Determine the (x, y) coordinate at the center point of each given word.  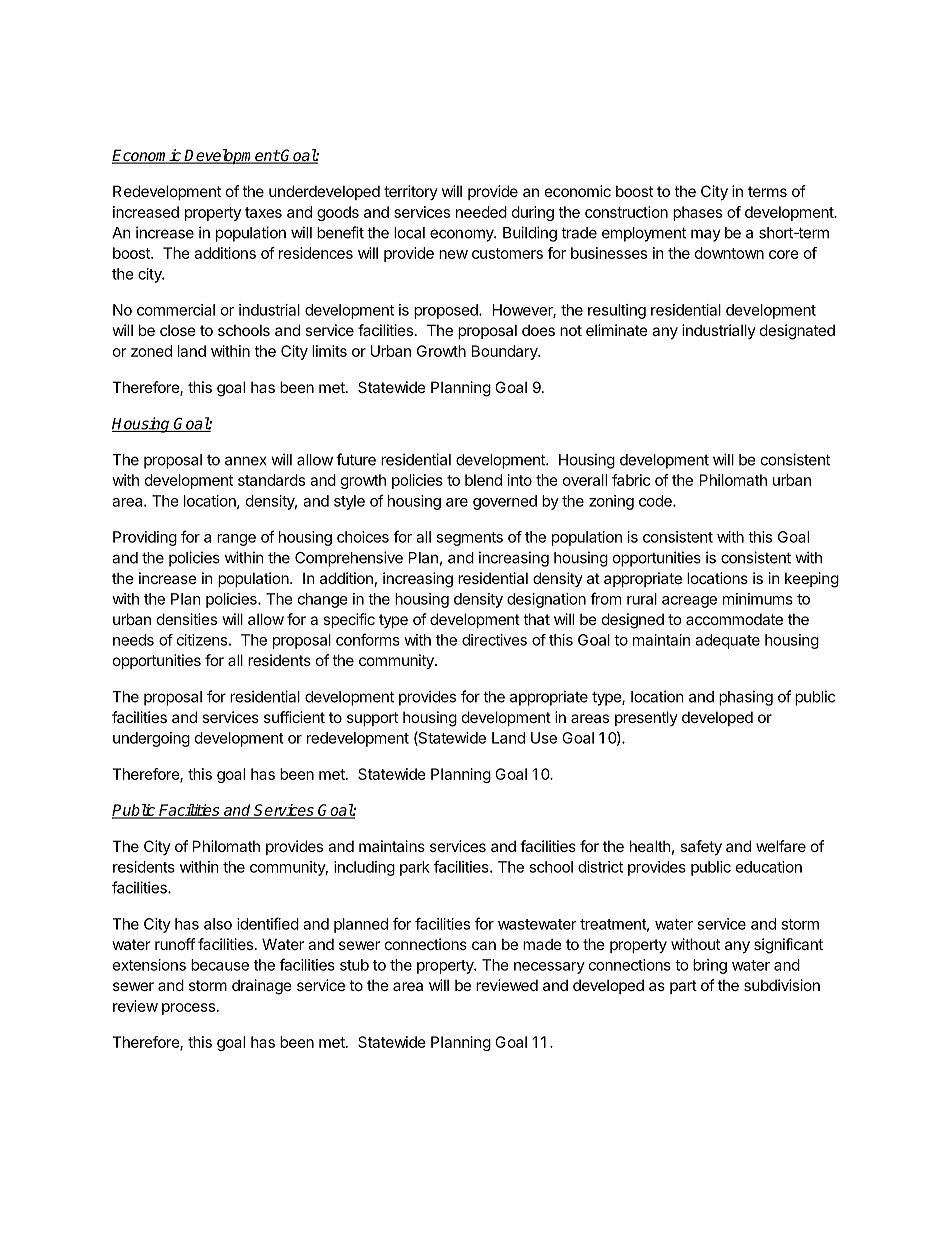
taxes (263, 212)
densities (187, 619)
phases (697, 213)
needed (481, 212)
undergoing (151, 739)
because (220, 965)
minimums (758, 599)
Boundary (505, 352)
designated (797, 332)
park (415, 868)
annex (246, 461)
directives (494, 640)
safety (701, 847)
